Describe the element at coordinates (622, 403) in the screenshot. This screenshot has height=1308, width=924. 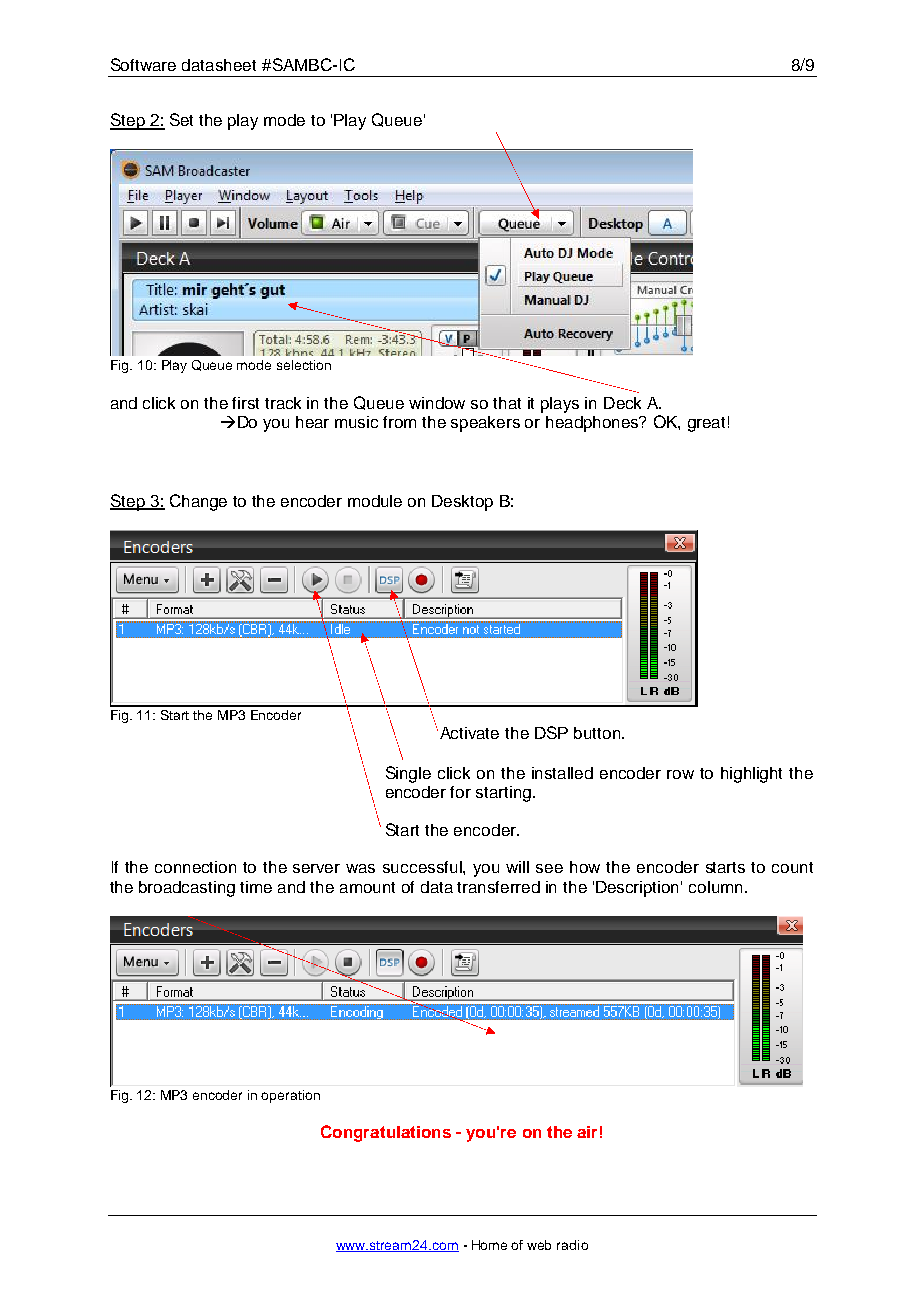
I see `Deck` at that location.
